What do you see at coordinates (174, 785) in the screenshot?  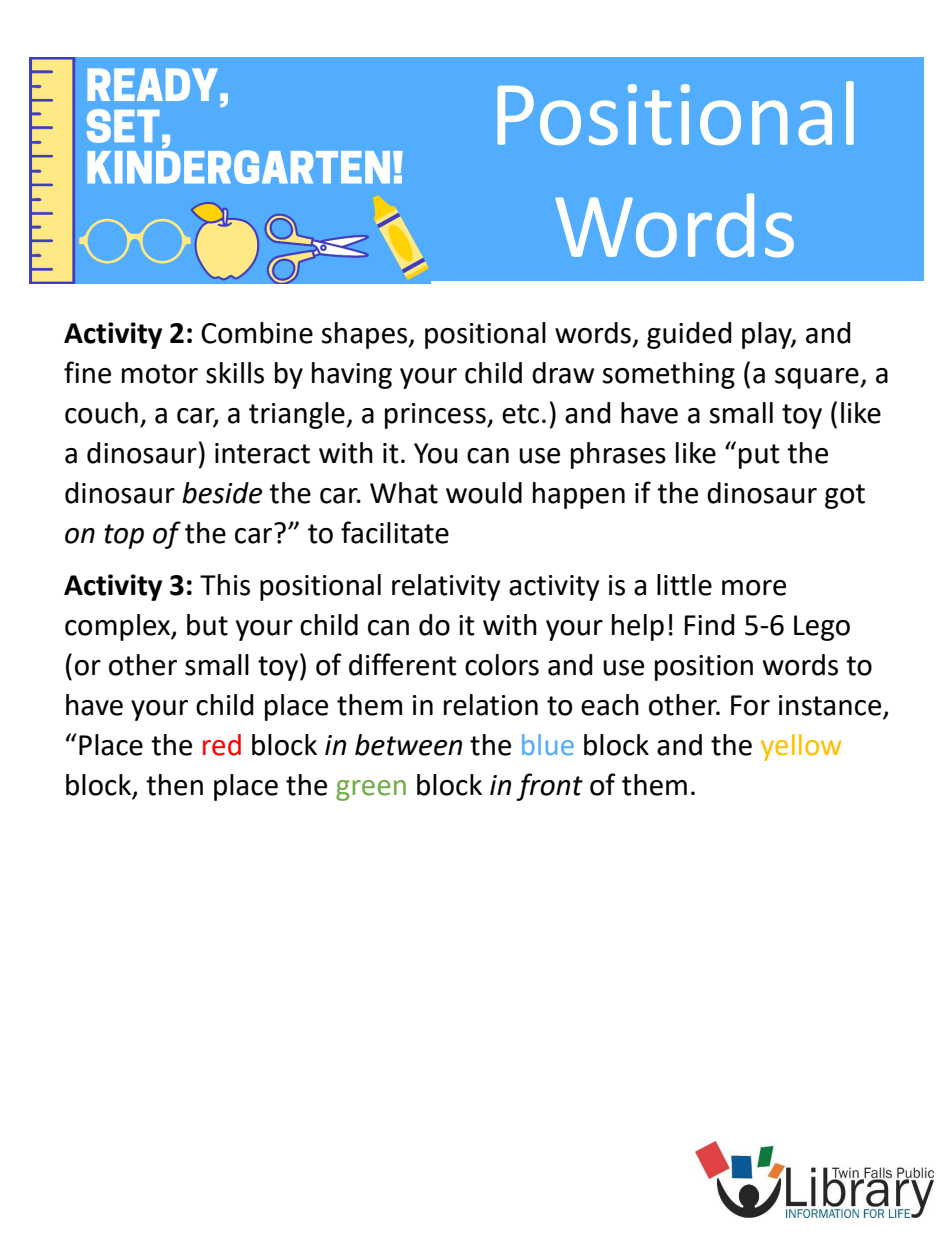 I see `then` at bounding box center [174, 785].
